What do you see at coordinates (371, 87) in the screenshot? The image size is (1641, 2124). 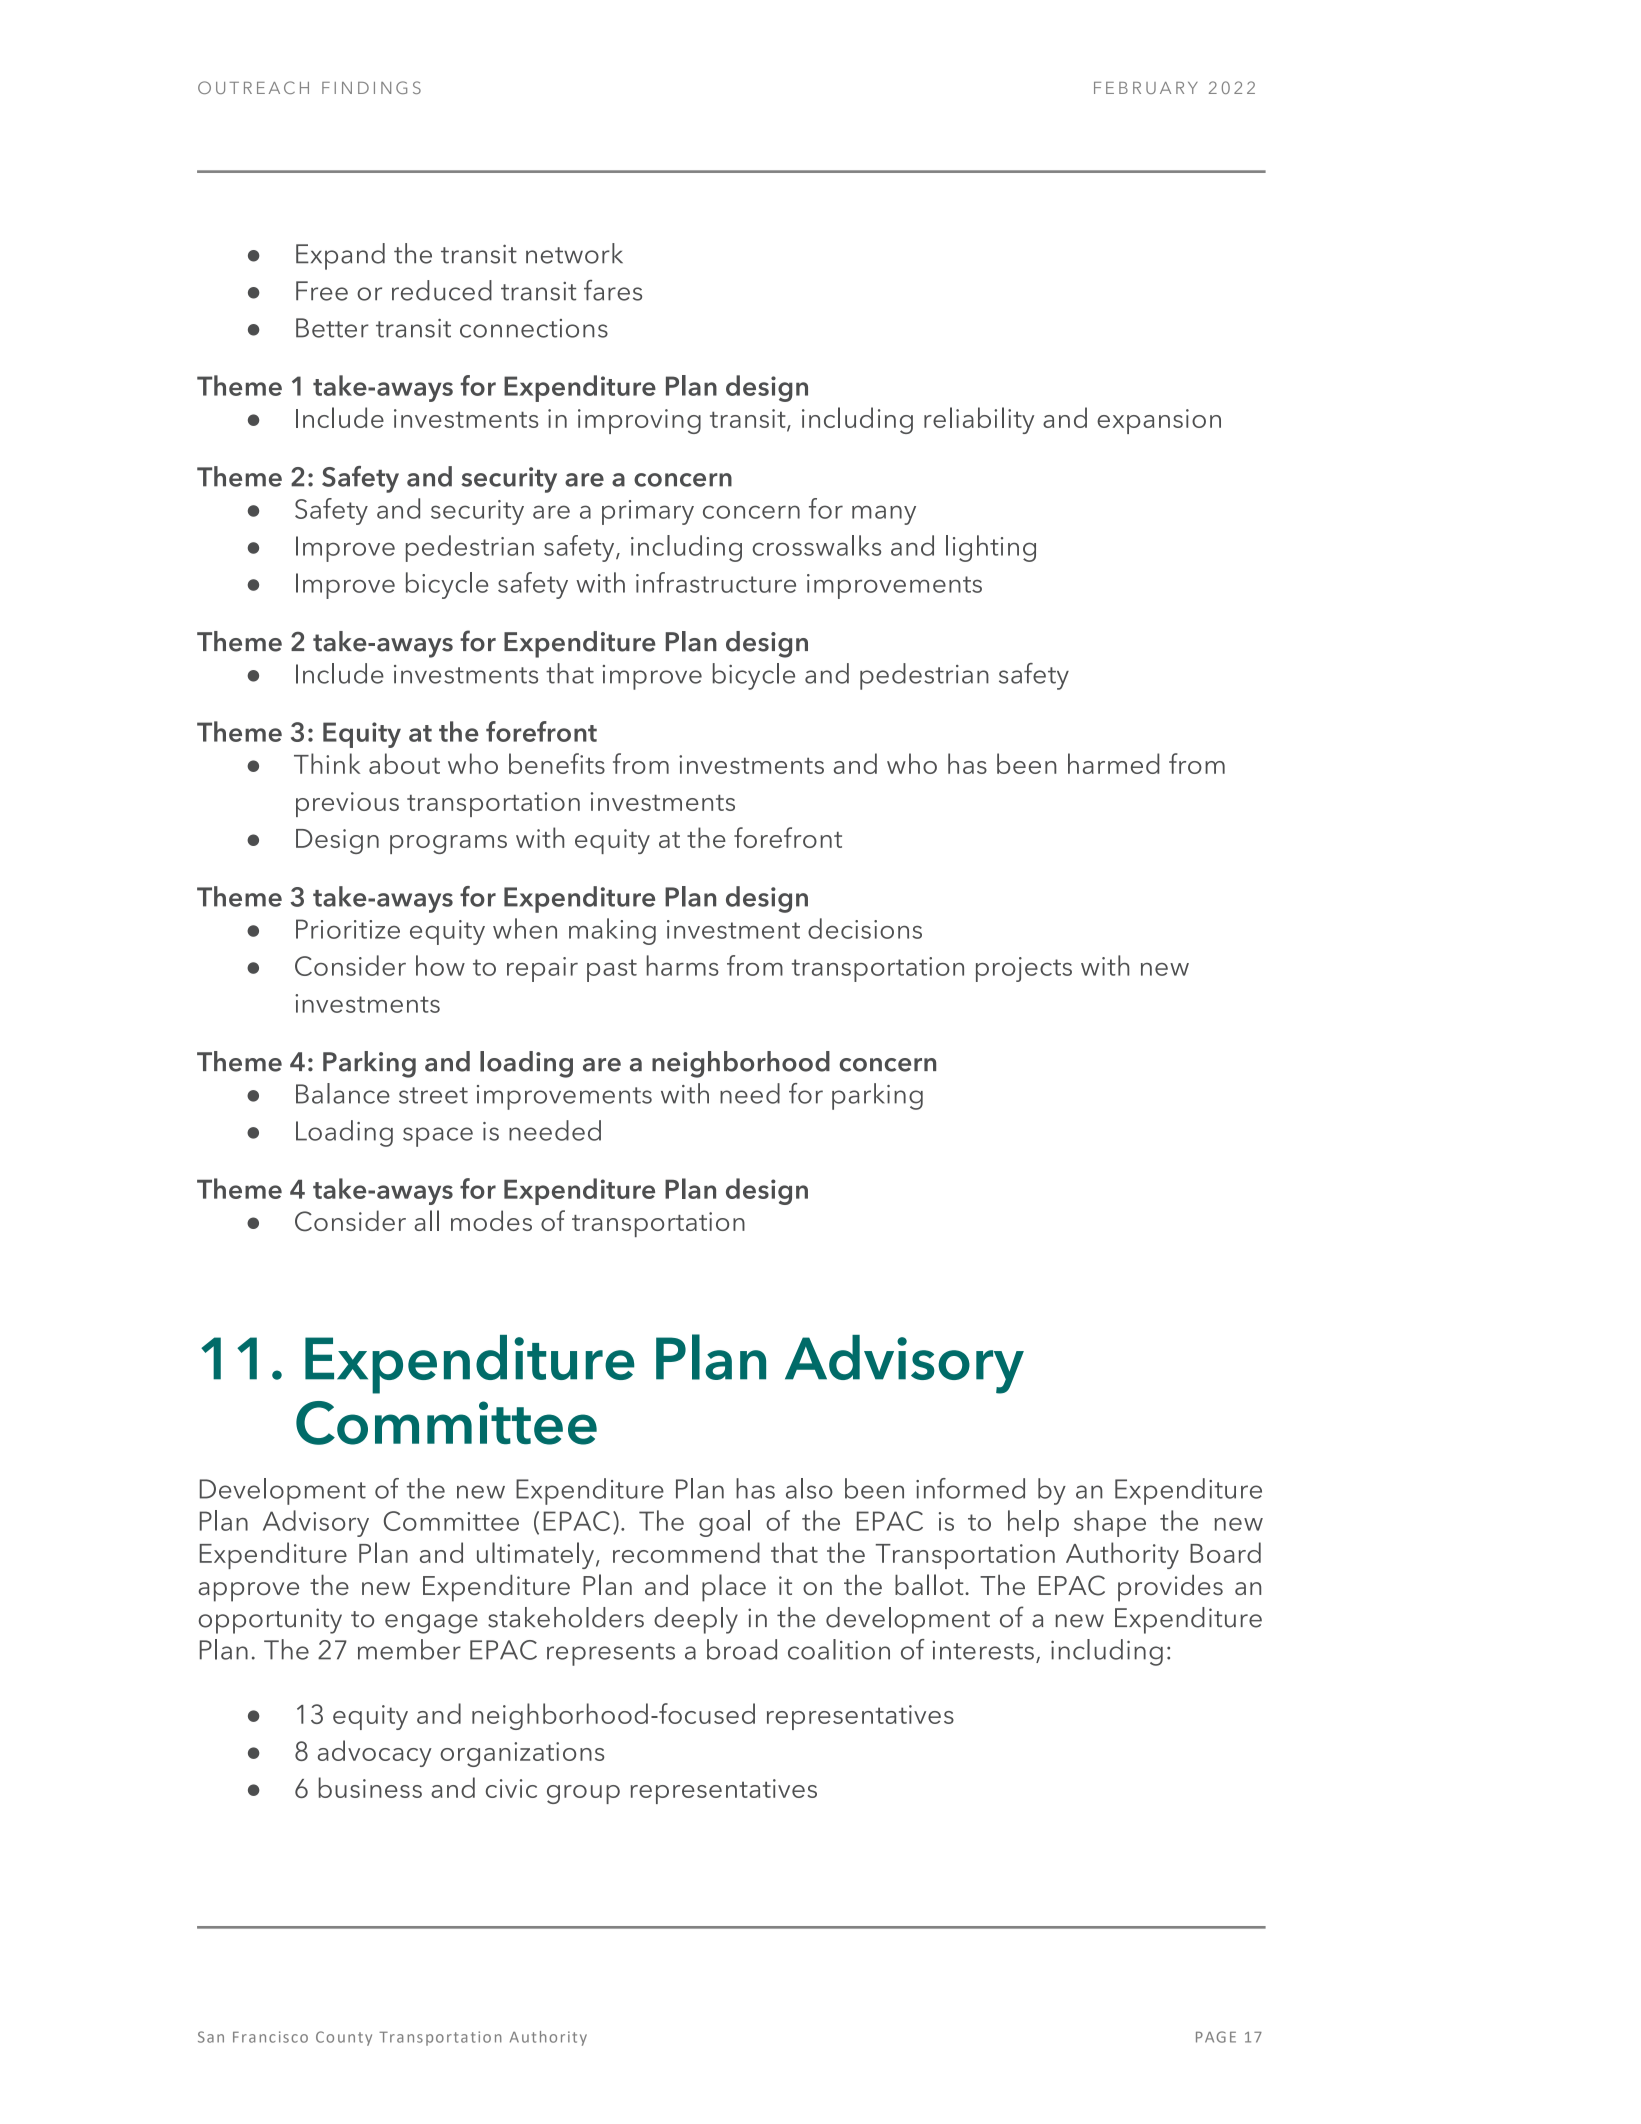 I see `FINDINGS` at bounding box center [371, 87].
